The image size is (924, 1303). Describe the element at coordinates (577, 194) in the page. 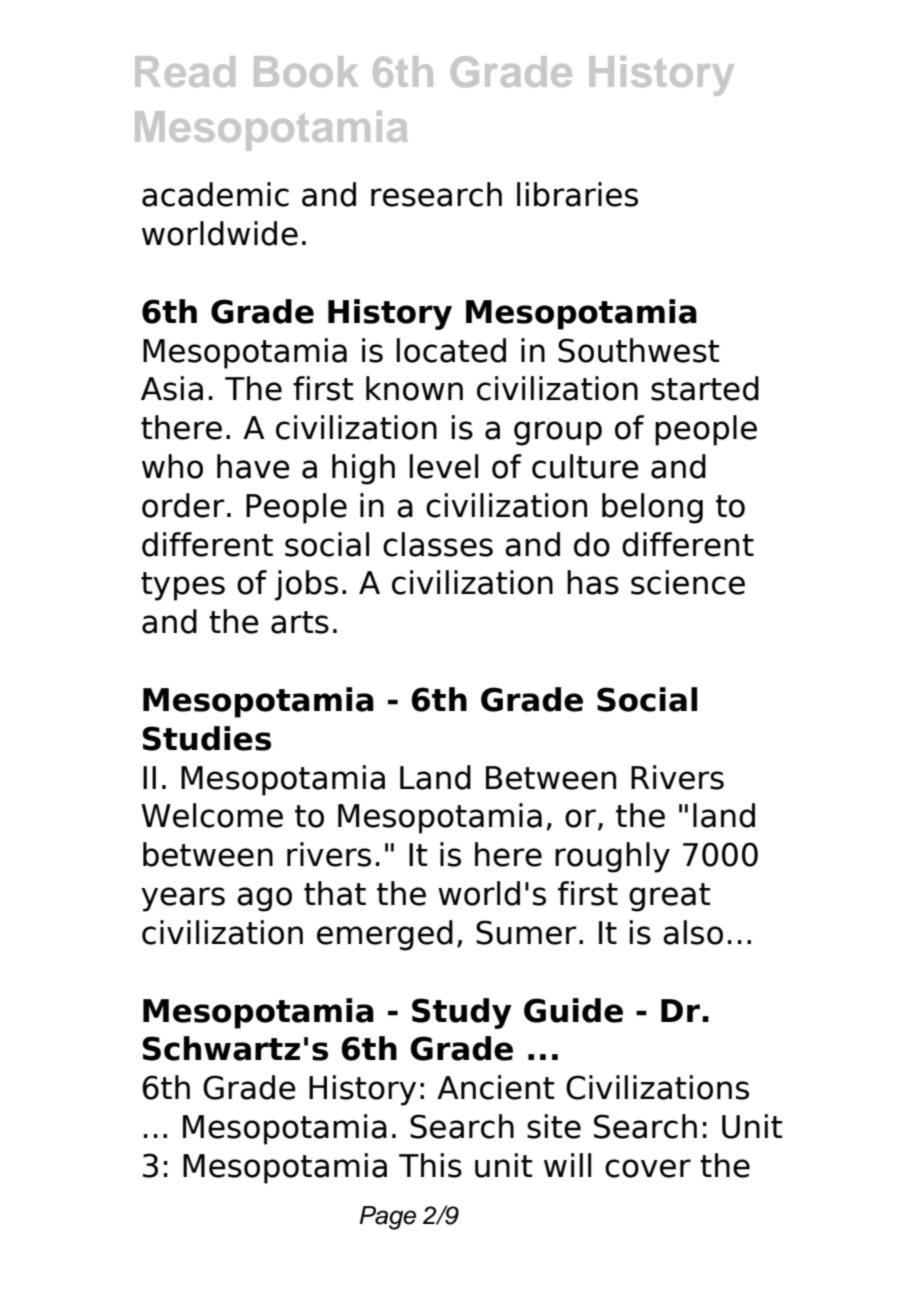

I see `libraries` at that location.
